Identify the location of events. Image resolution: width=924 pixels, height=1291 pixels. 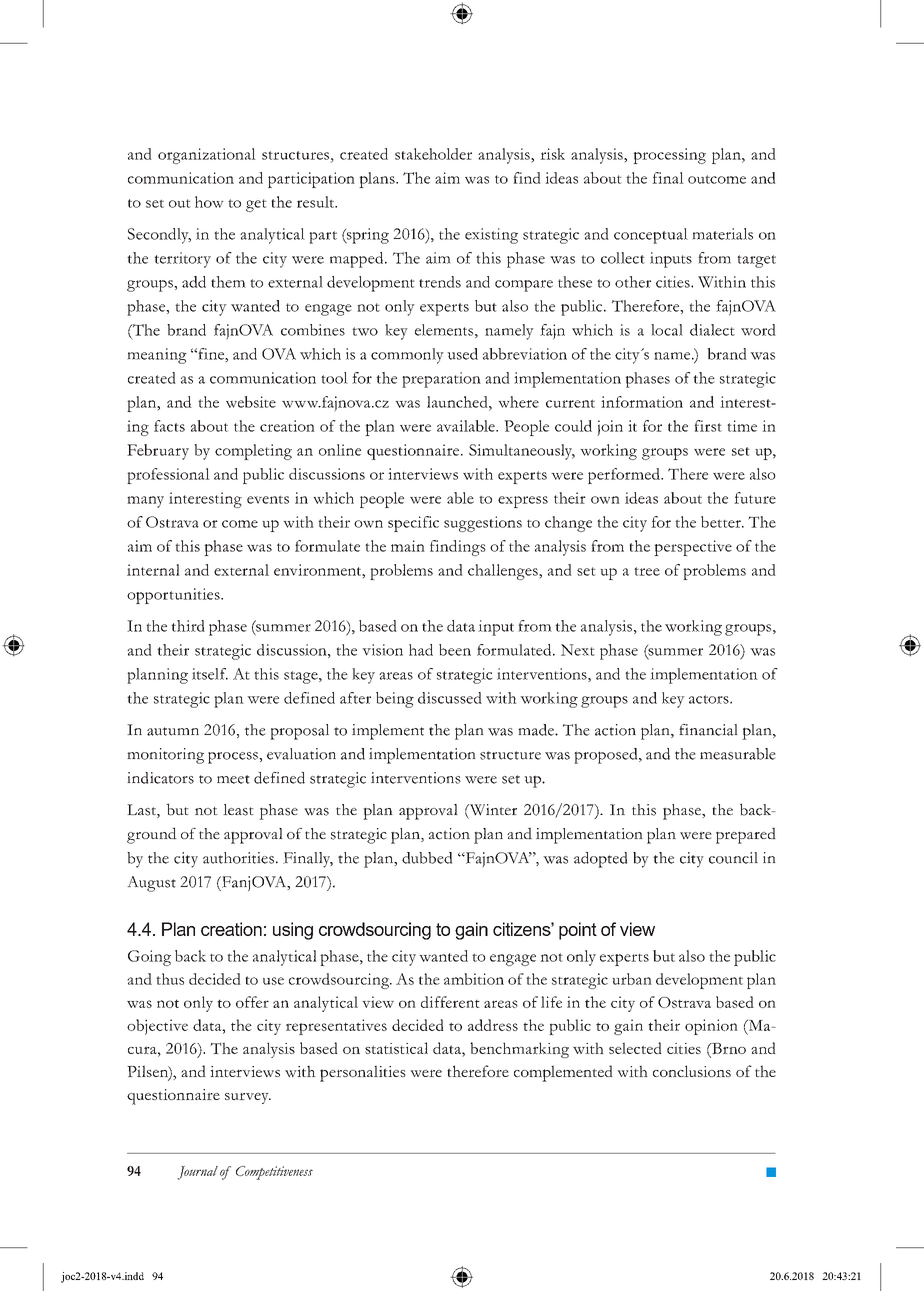
(268, 500).
